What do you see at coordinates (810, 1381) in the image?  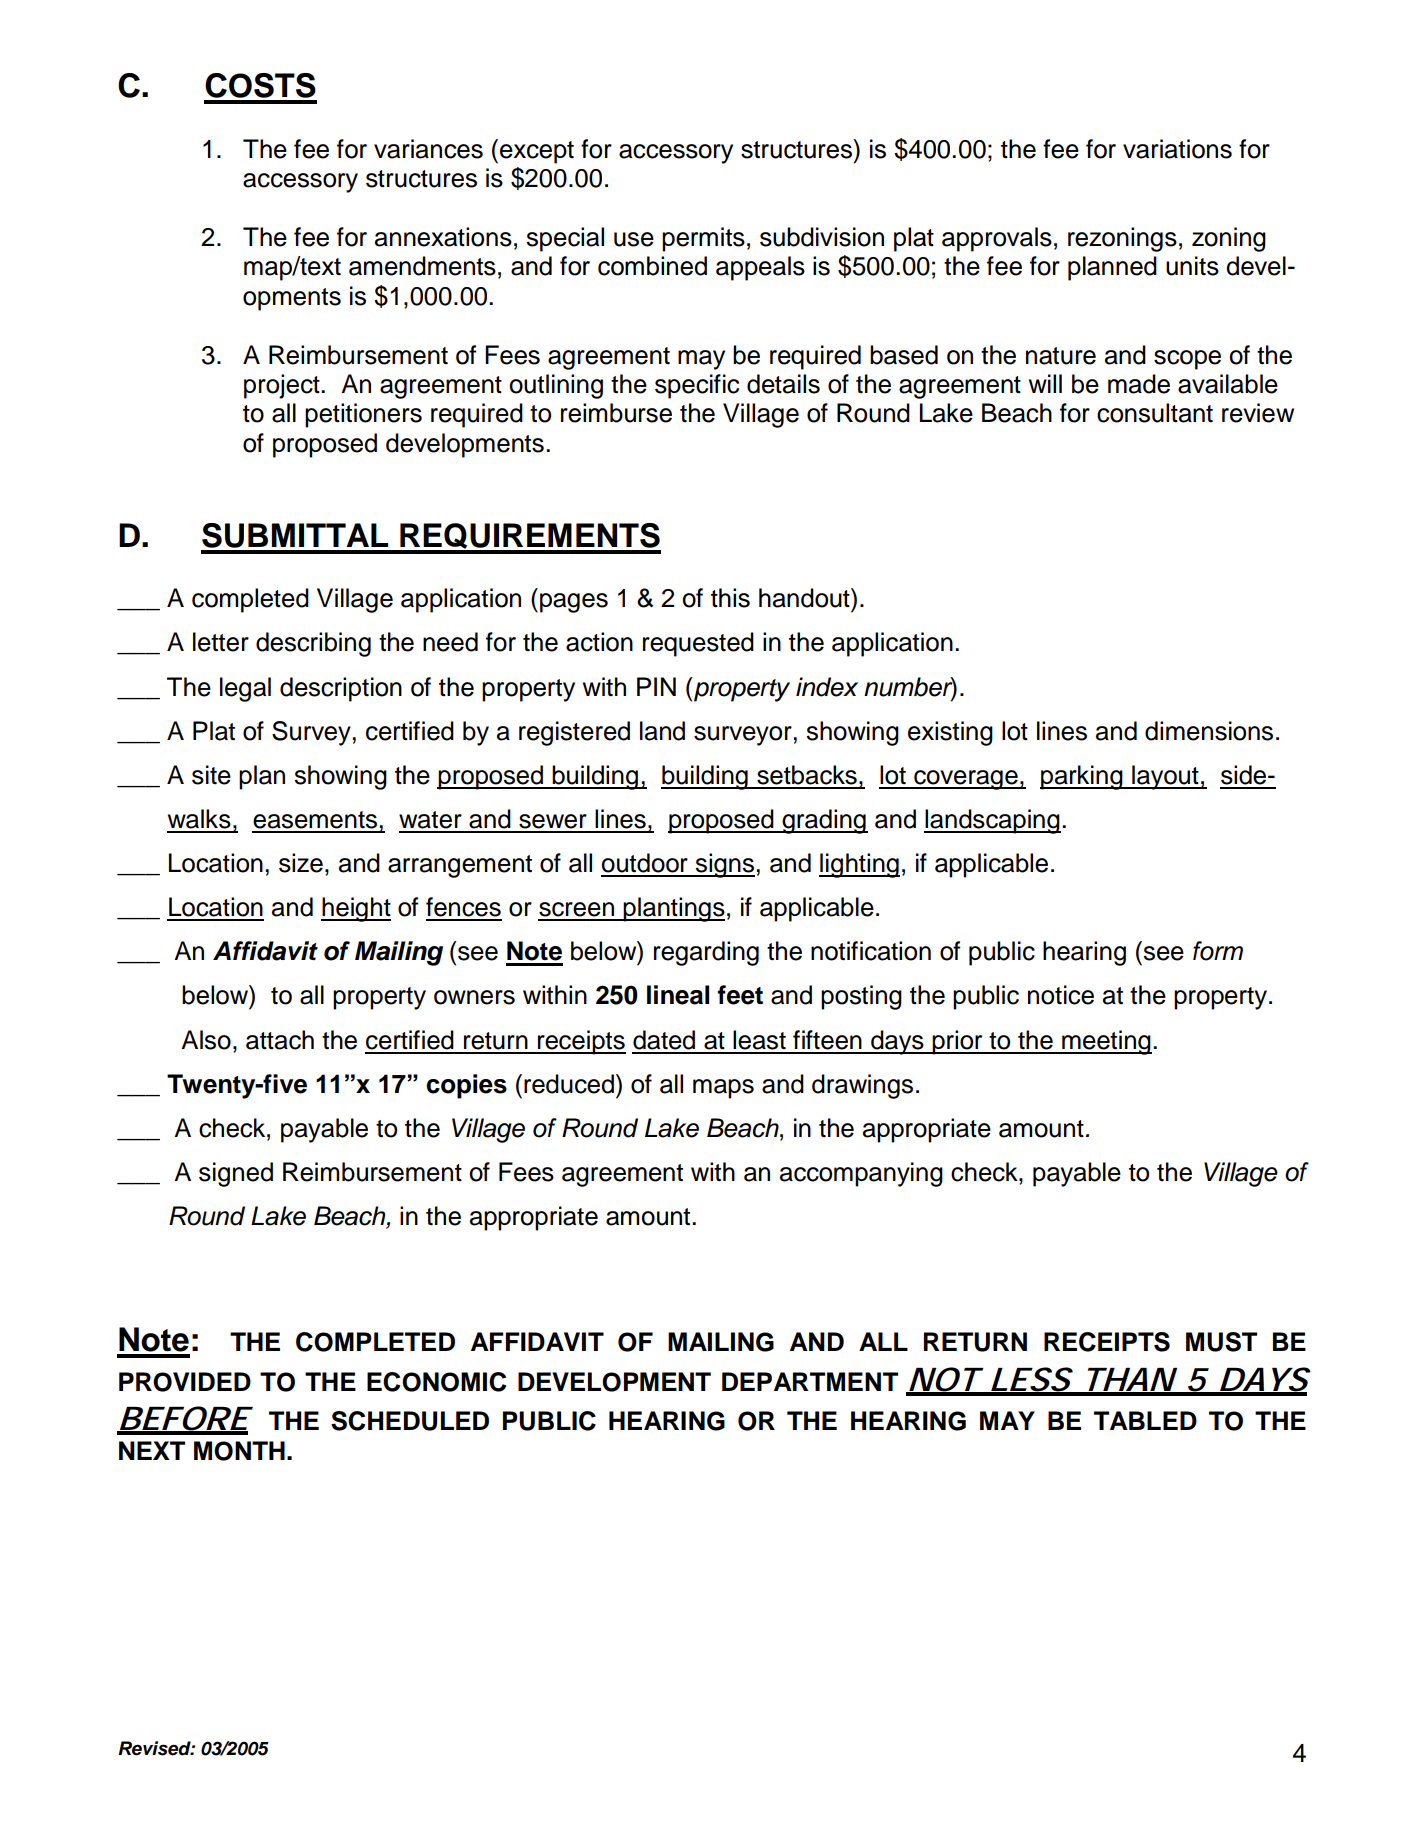 I see `DEPARTMENT` at bounding box center [810, 1381].
